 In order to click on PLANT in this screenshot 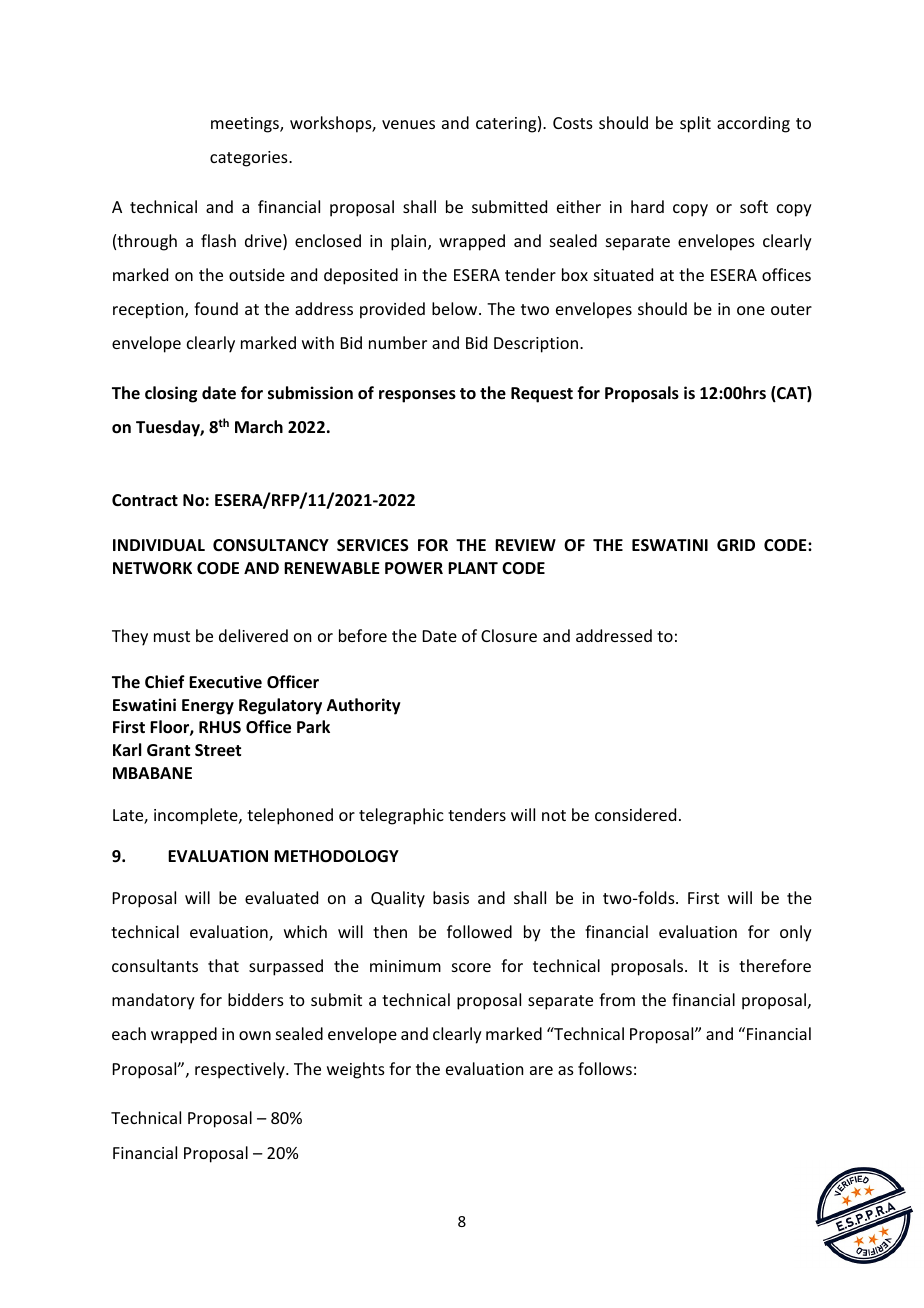, I will do `click(473, 568)`.
